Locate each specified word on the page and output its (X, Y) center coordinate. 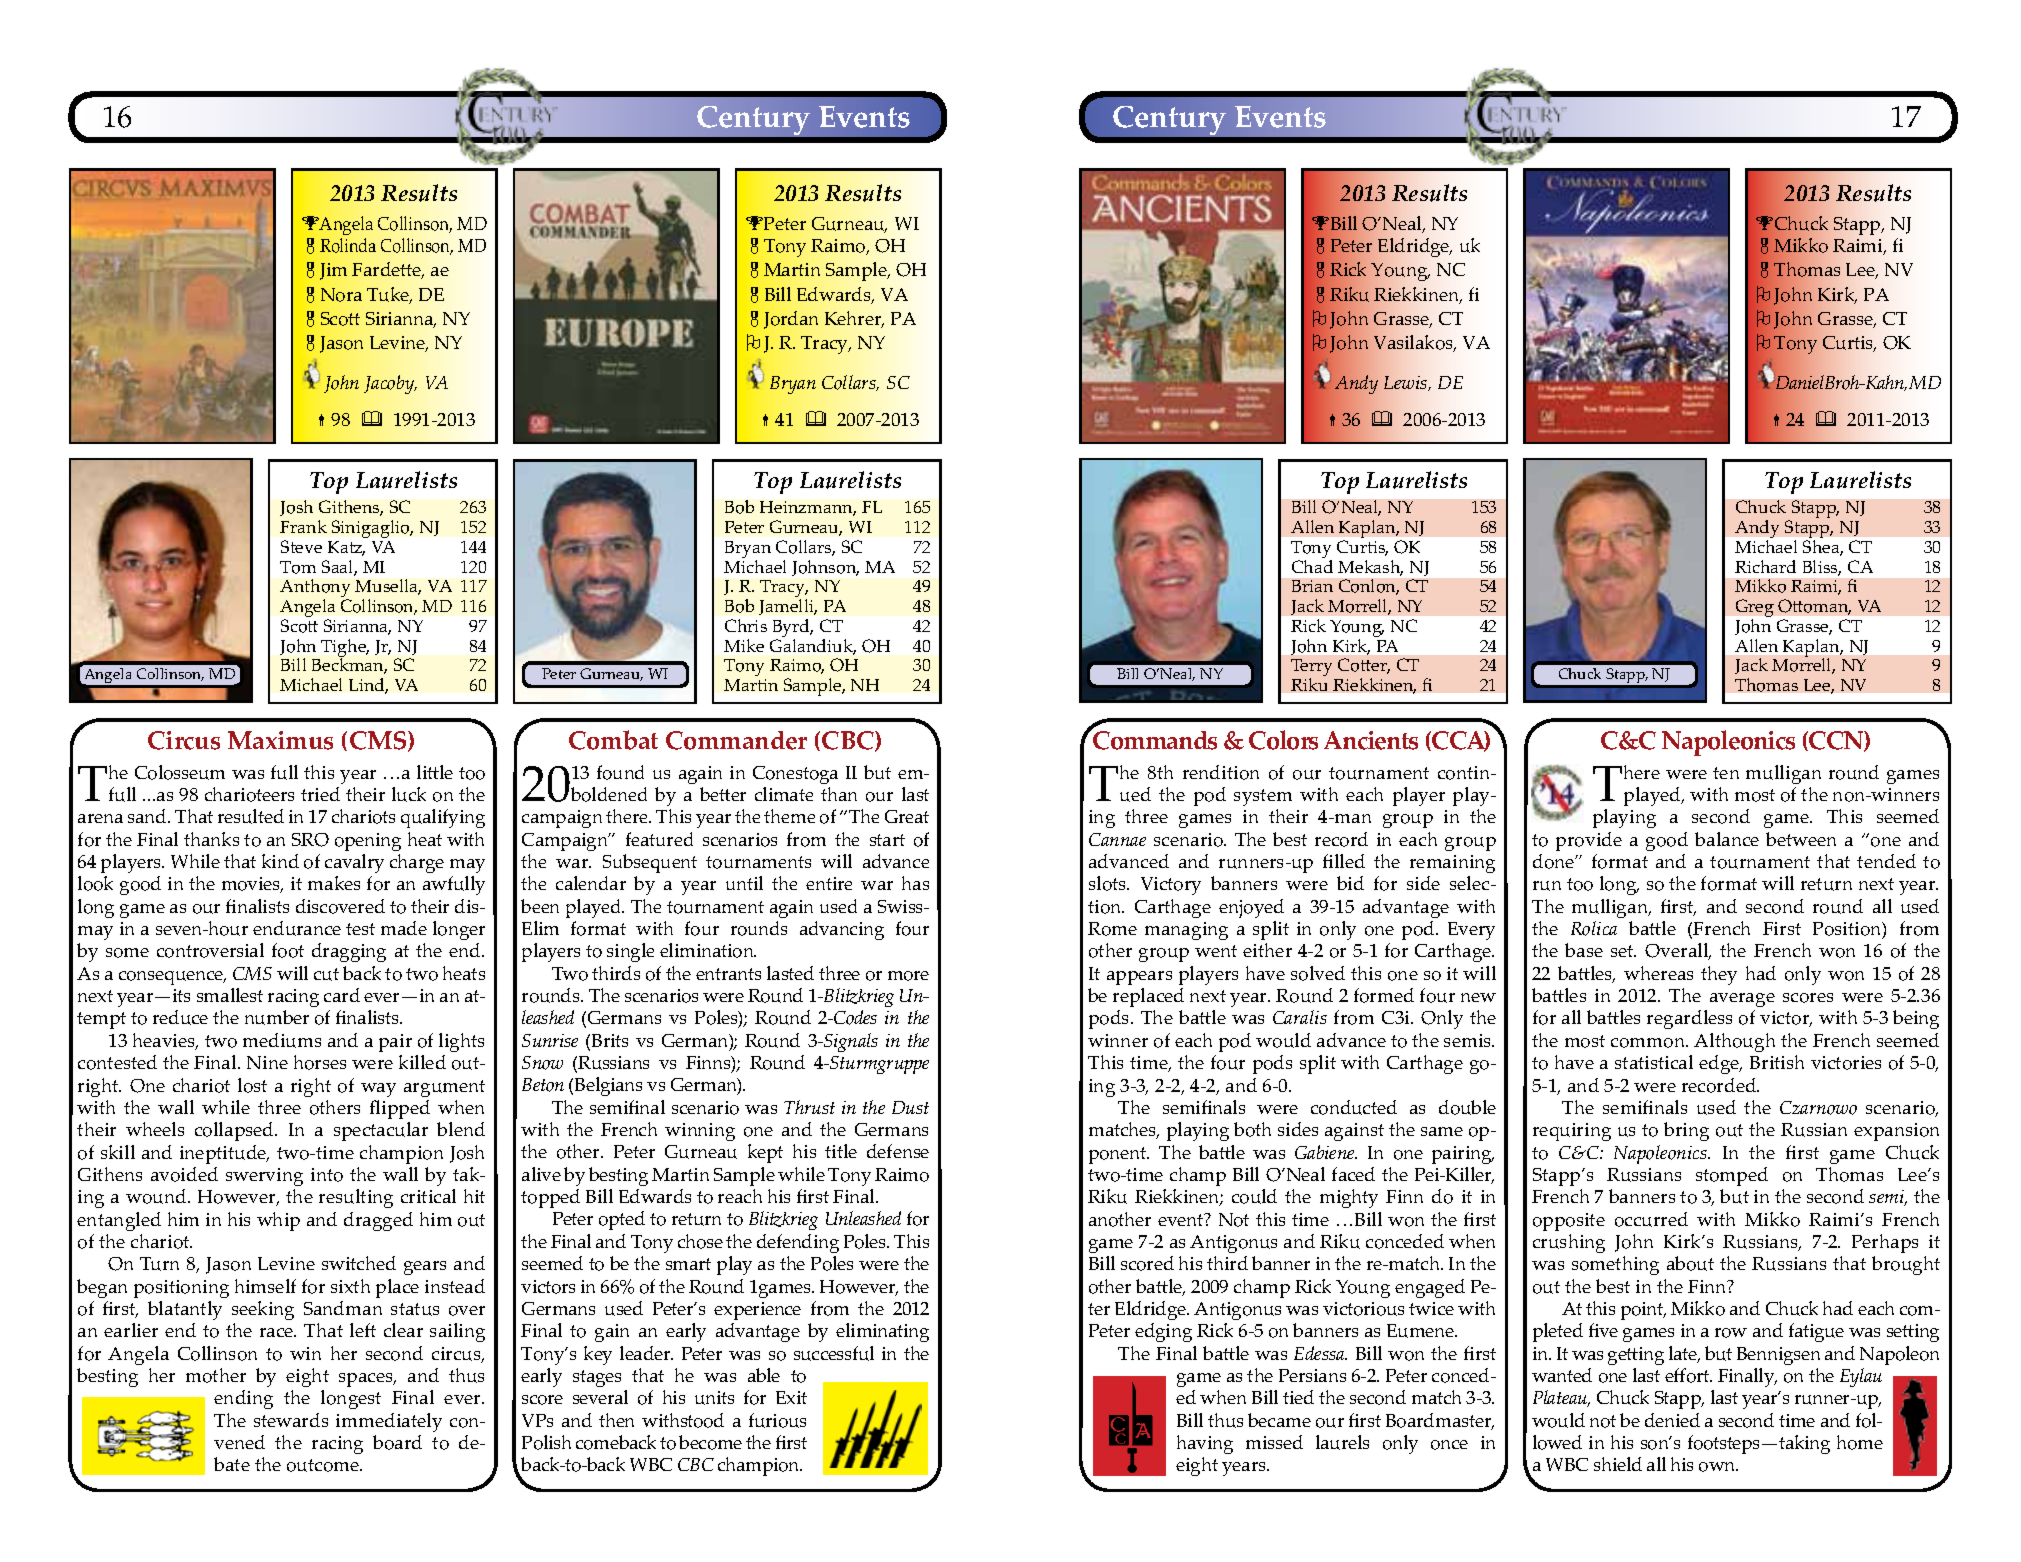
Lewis (1407, 383)
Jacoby (390, 384)
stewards (291, 1420)
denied (1672, 1420)
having (1205, 1444)
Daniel (1798, 381)
